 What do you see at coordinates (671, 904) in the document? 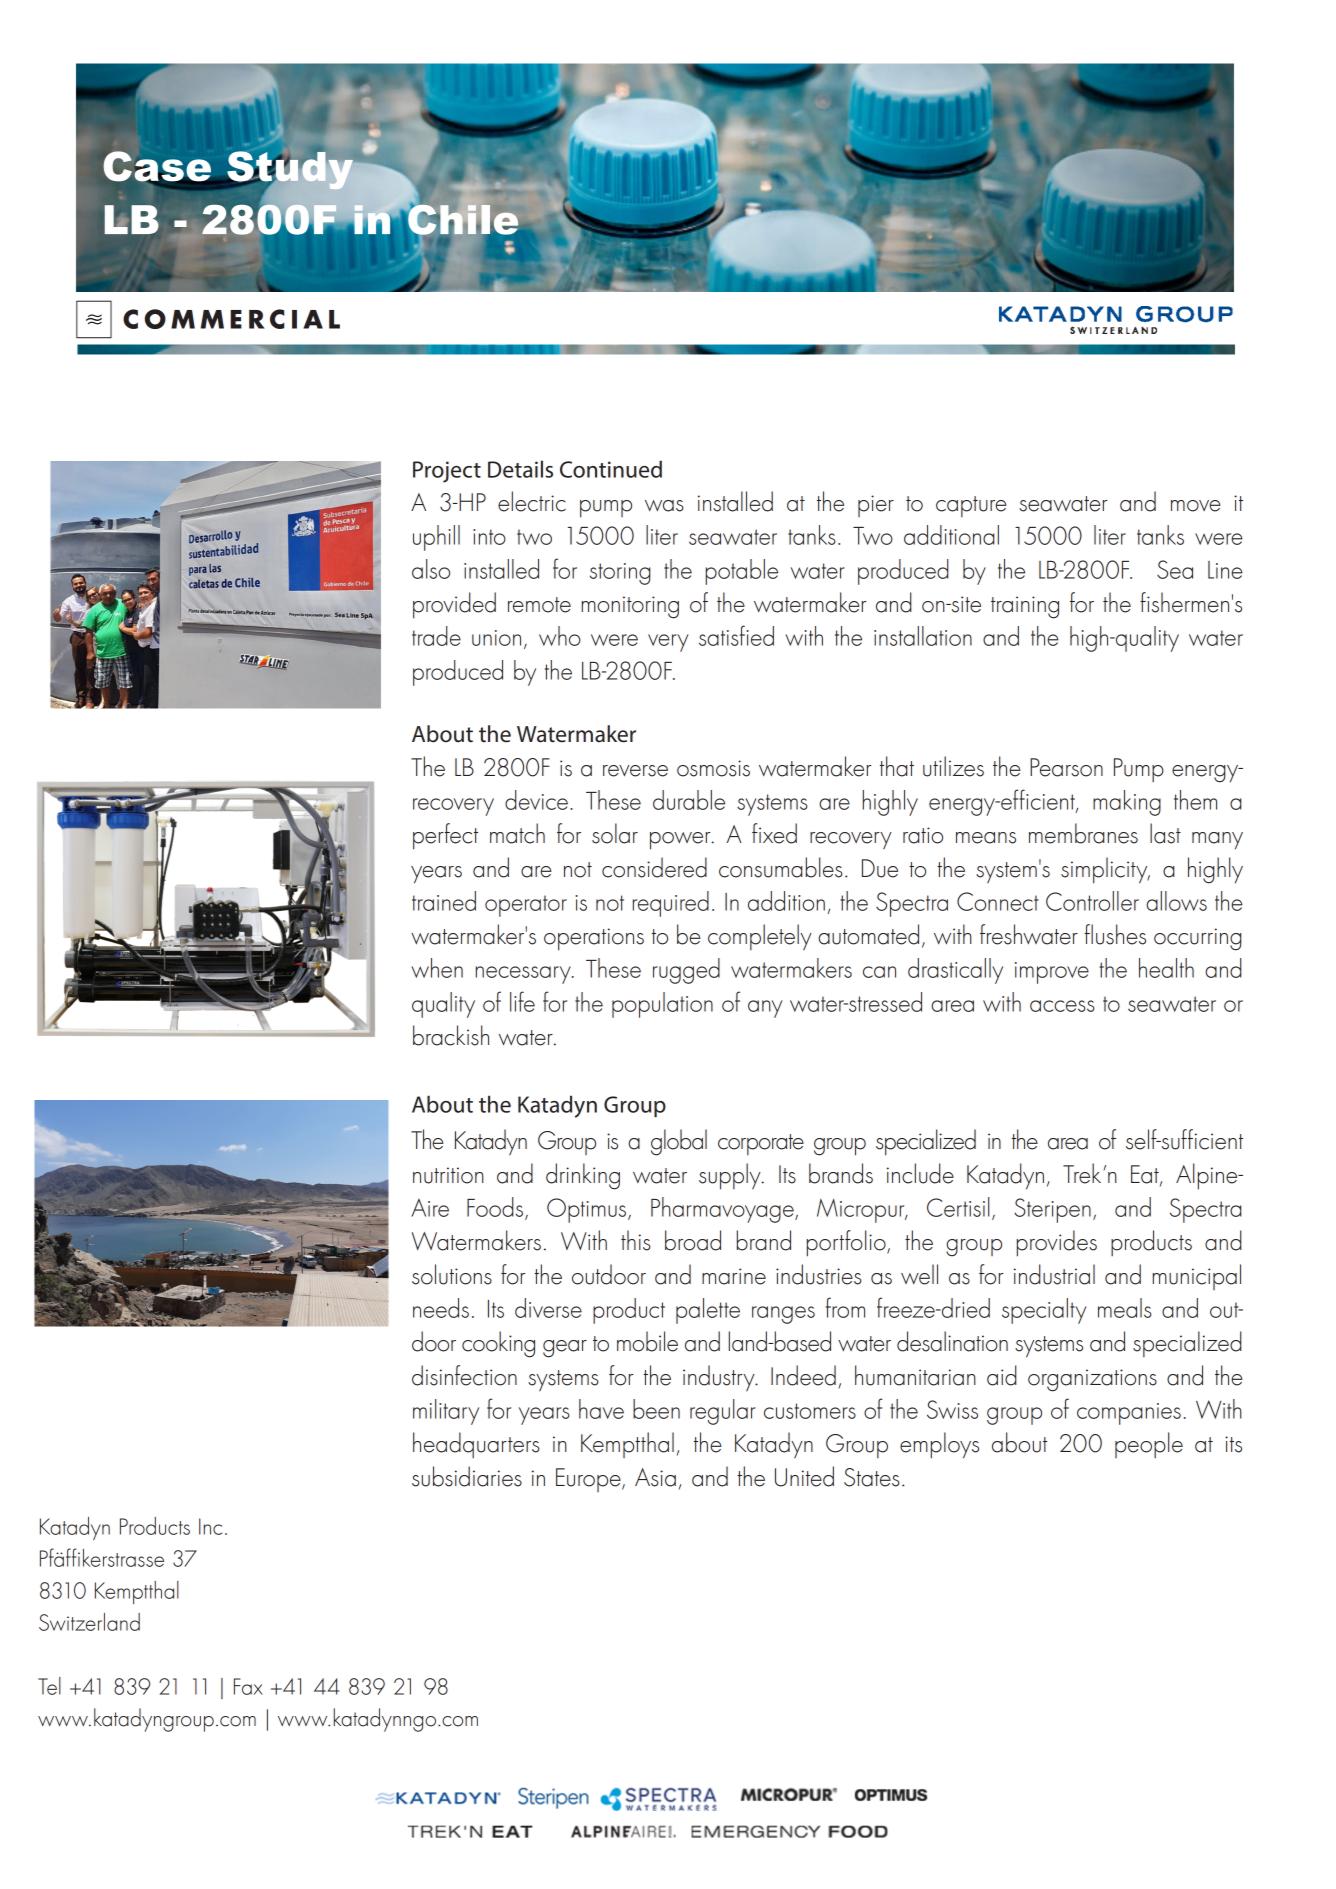
I see `required` at bounding box center [671, 904].
